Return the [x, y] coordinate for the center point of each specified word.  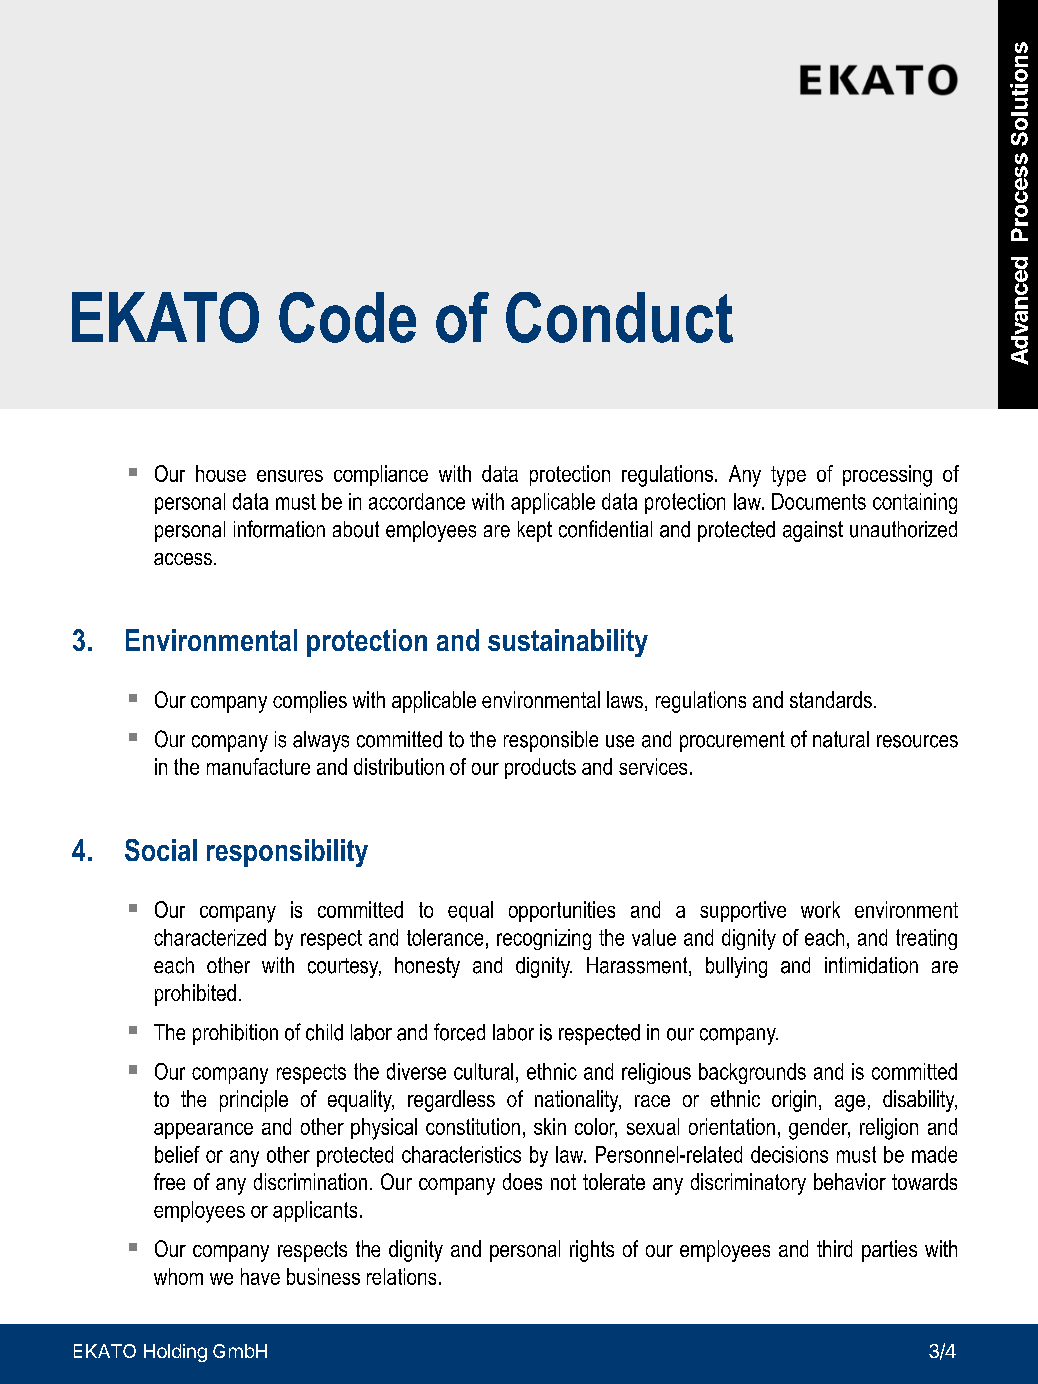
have [260, 1276]
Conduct [619, 317]
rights [592, 1251]
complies [310, 702]
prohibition [235, 1034]
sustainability [568, 643]
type [788, 476]
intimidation [871, 965]
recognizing [544, 939]
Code [347, 317]
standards [831, 699]
